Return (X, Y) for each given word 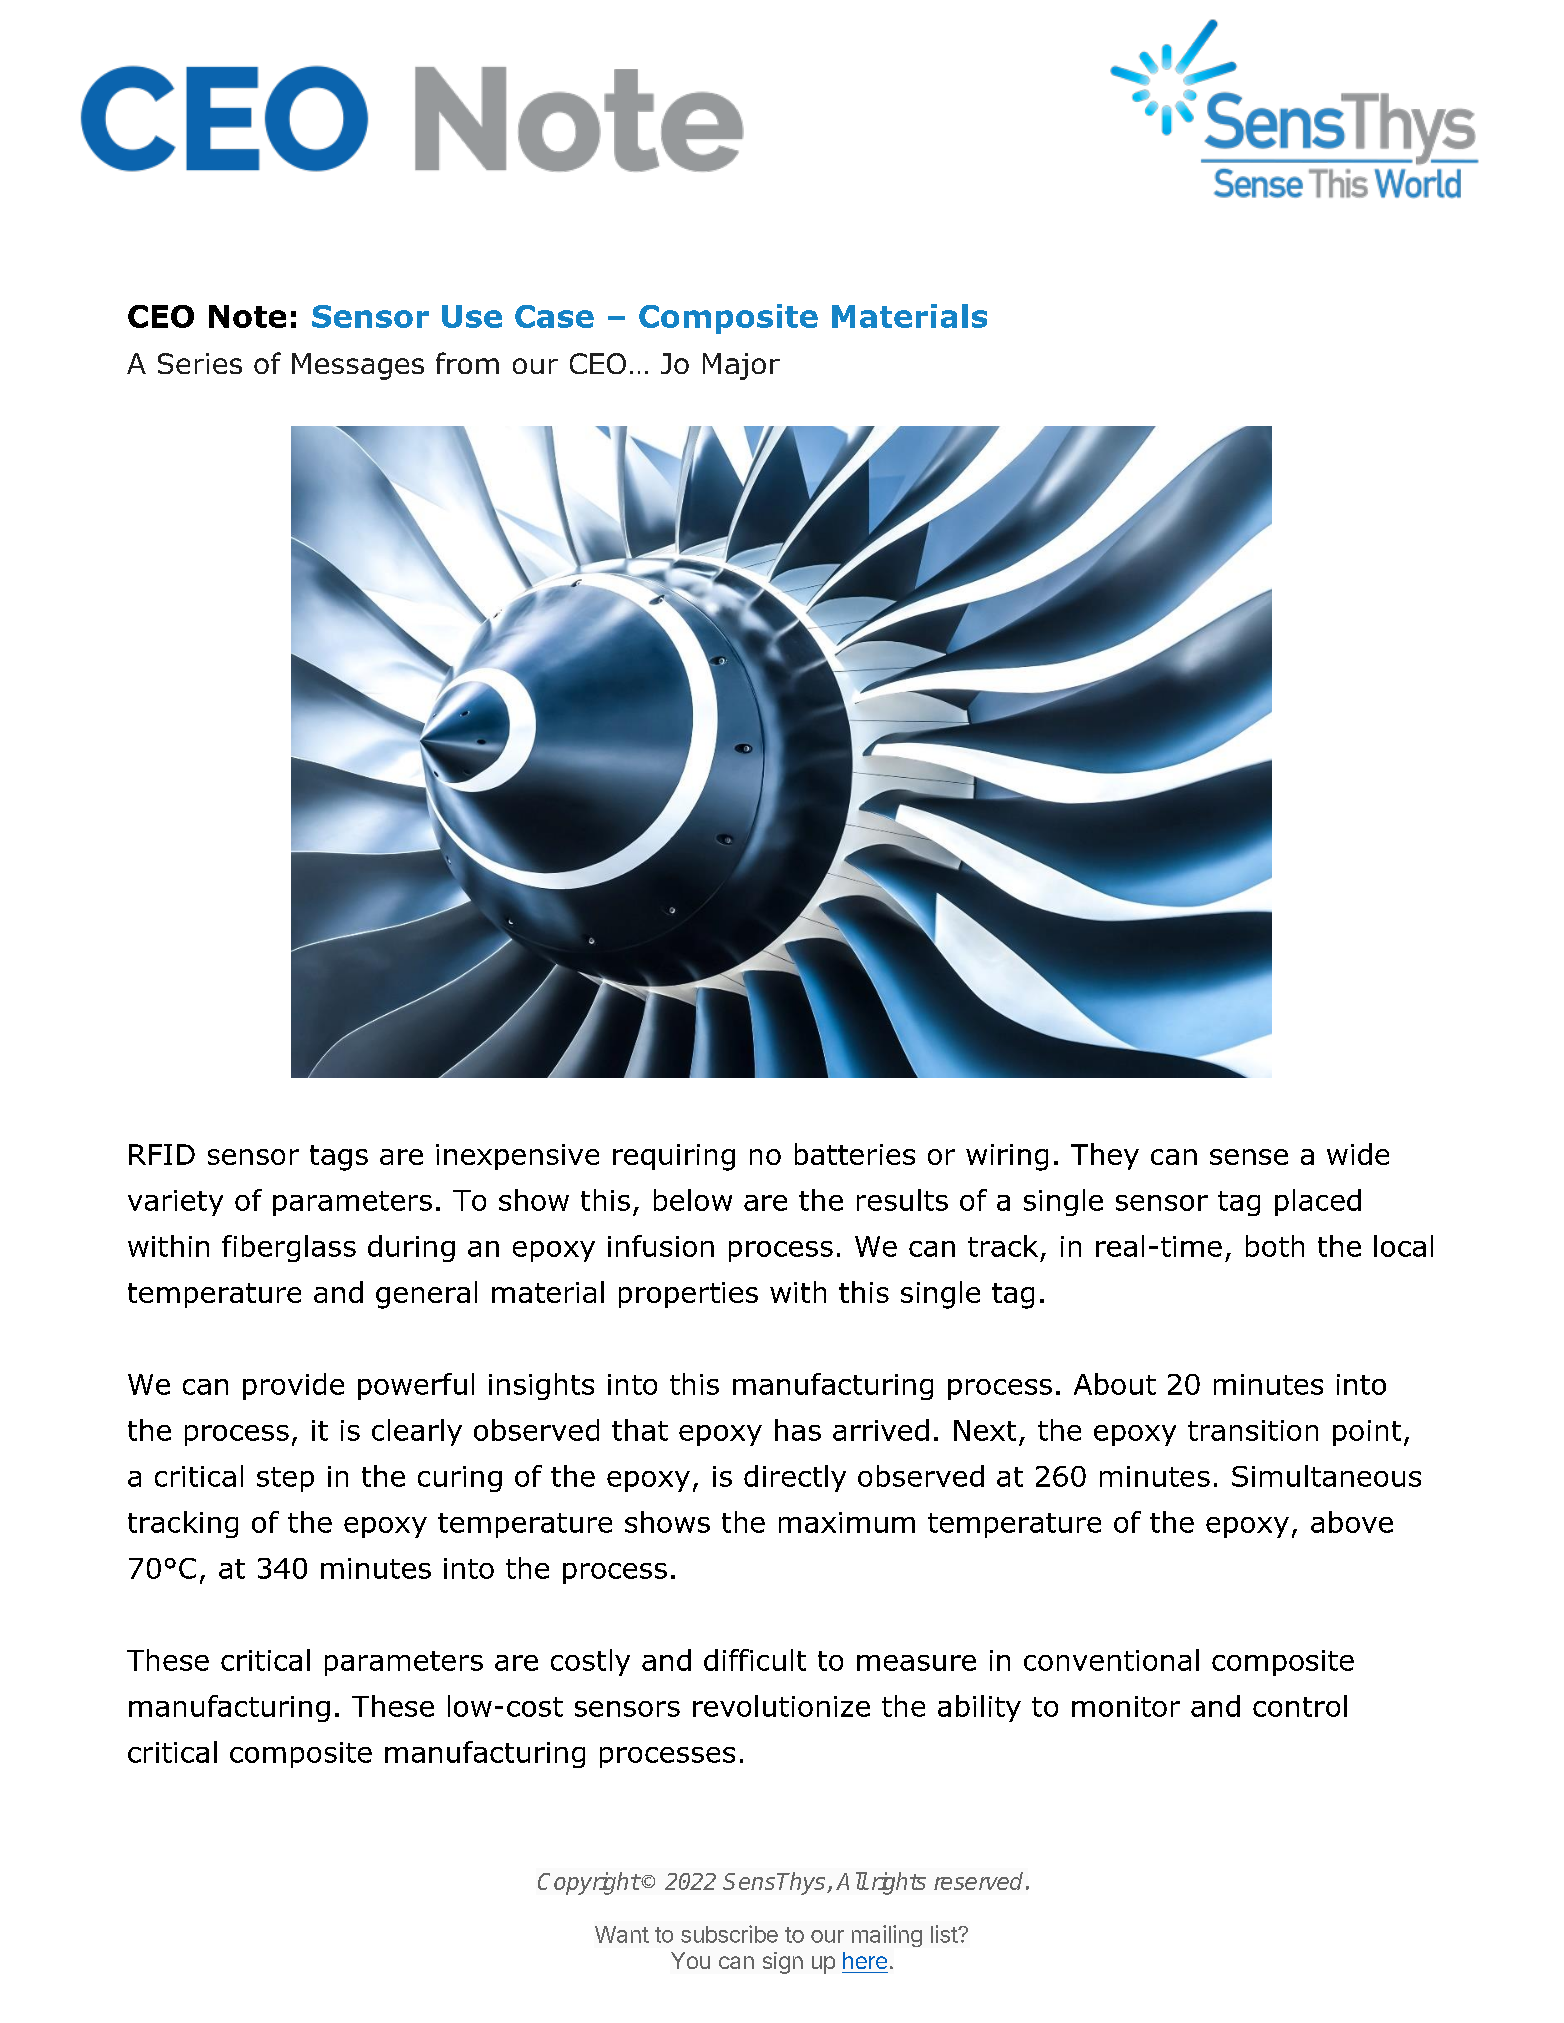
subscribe (729, 1934)
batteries (855, 1154)
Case (554, 316)
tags (339, 1158)
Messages (358, 366)
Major (741, 366)
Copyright (589, 1883)
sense (1249, 1157)
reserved (978, 1881)
